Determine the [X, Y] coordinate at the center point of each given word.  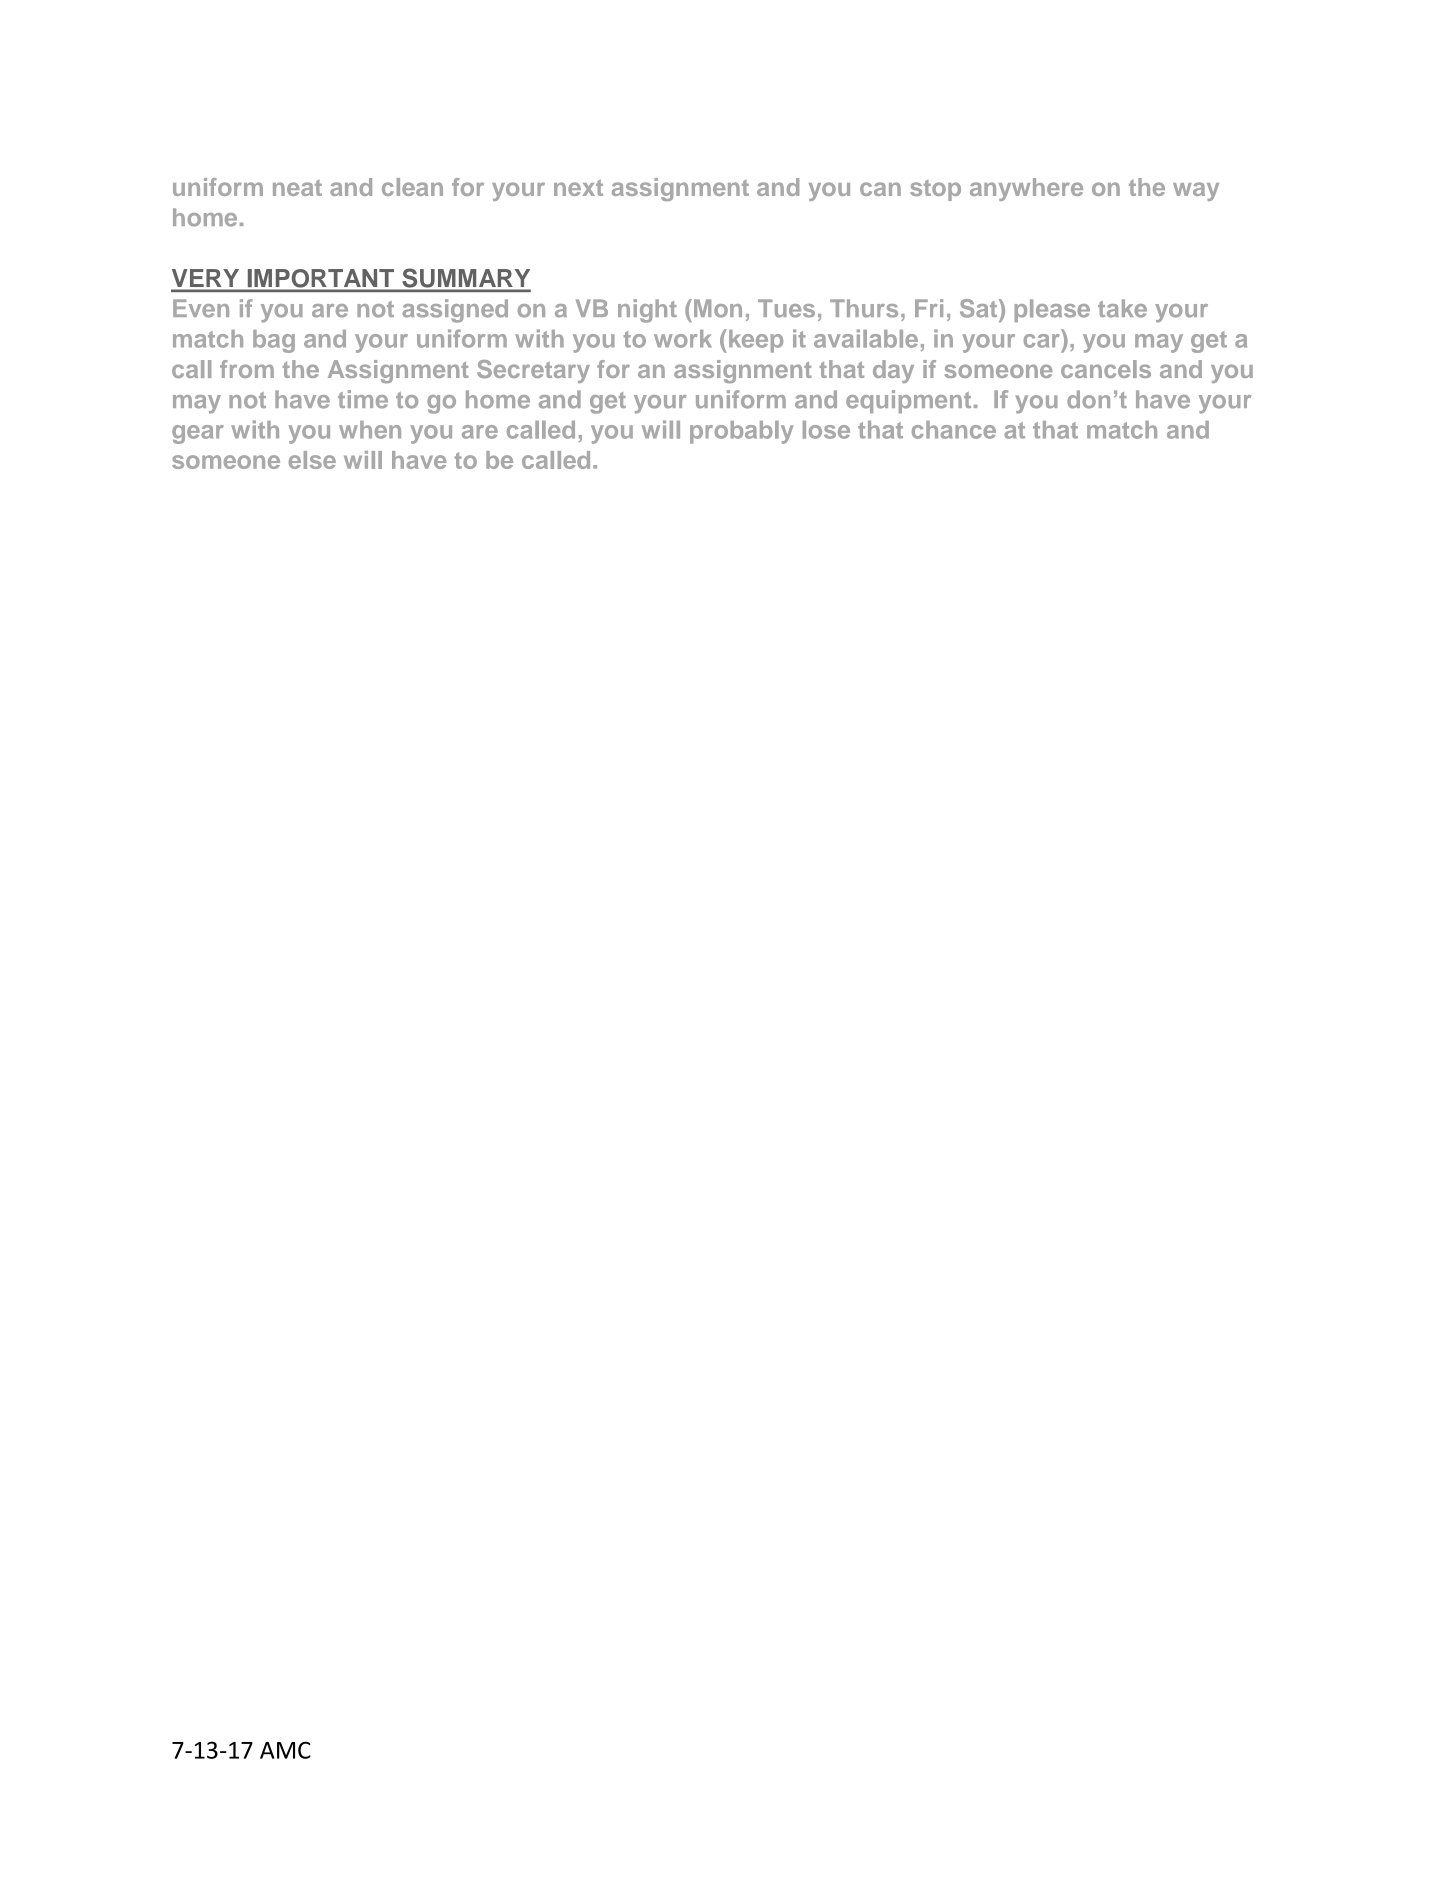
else [312, 460]
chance [954, 430]
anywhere [1026, 189]
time [363, 399]
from [247, 369]
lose [826, 430]
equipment [908, 401]
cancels [1106, 369]
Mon [718, 308]
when [370, 430]
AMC [285, 1750]
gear [198, 434]
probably [742, 432]
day [893, 371]
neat [297, 188]
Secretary [533, 371]
